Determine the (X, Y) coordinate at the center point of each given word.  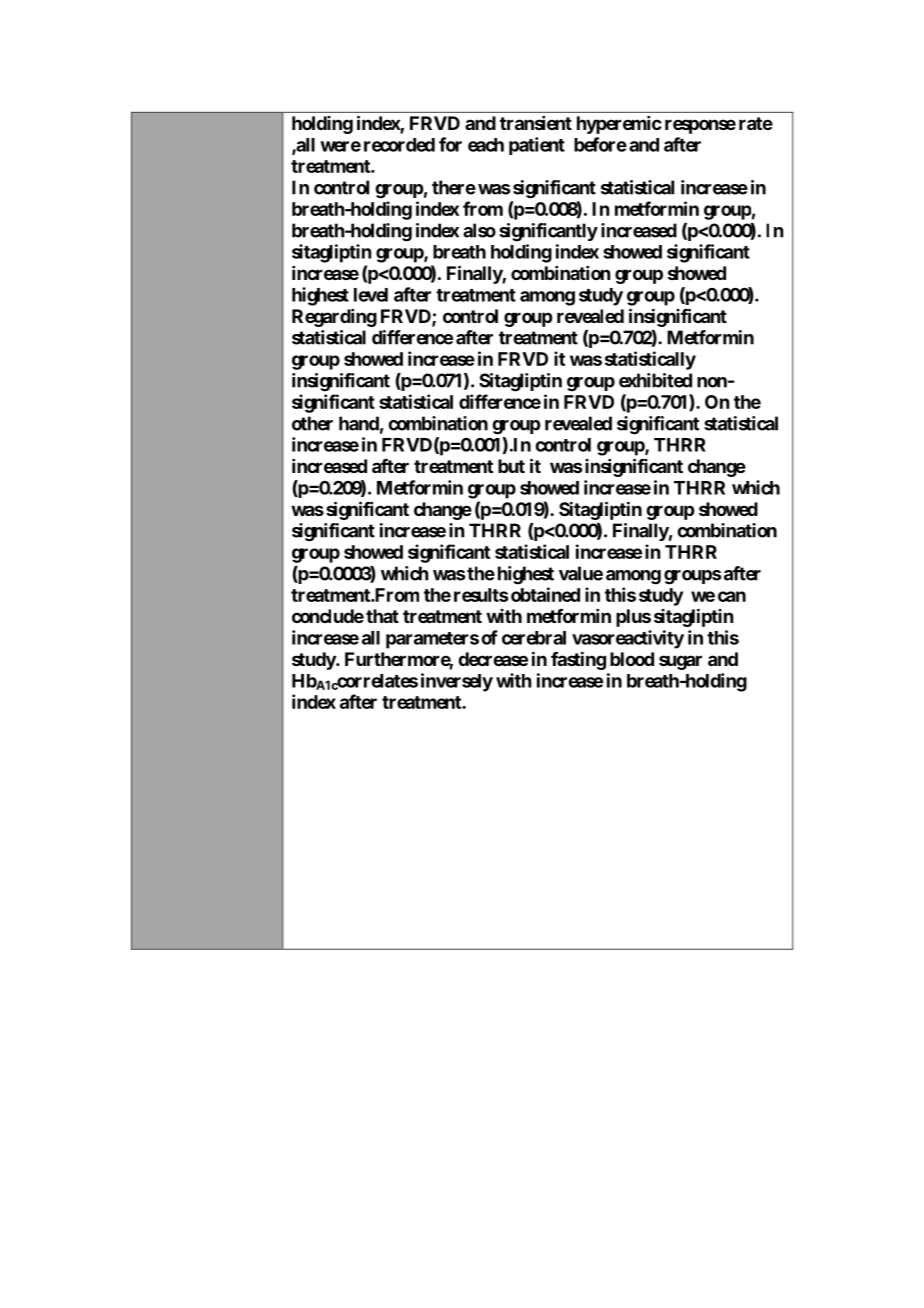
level (371, 295)
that (382, 616)
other (312, 423)
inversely (457, 682)
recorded (399, 145)
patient (537, 146)
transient (536, 123)
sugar (680, 662)
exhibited (655, 380)
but (511, 466)
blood (632, 659)
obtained (544, 594)
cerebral (534, 638)
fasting (578, 660)
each (486, 145)
